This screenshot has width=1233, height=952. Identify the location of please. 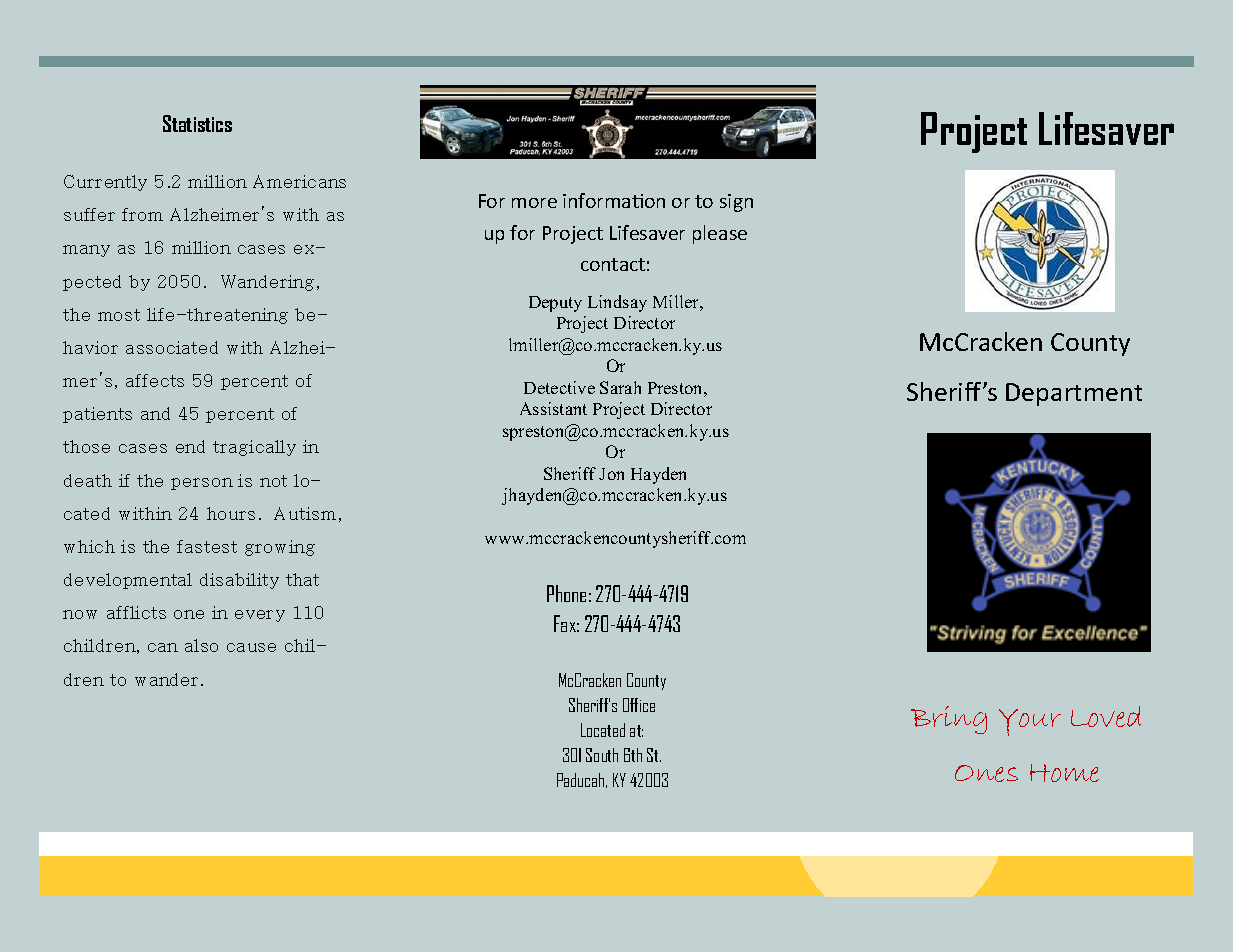
(720, 234).
